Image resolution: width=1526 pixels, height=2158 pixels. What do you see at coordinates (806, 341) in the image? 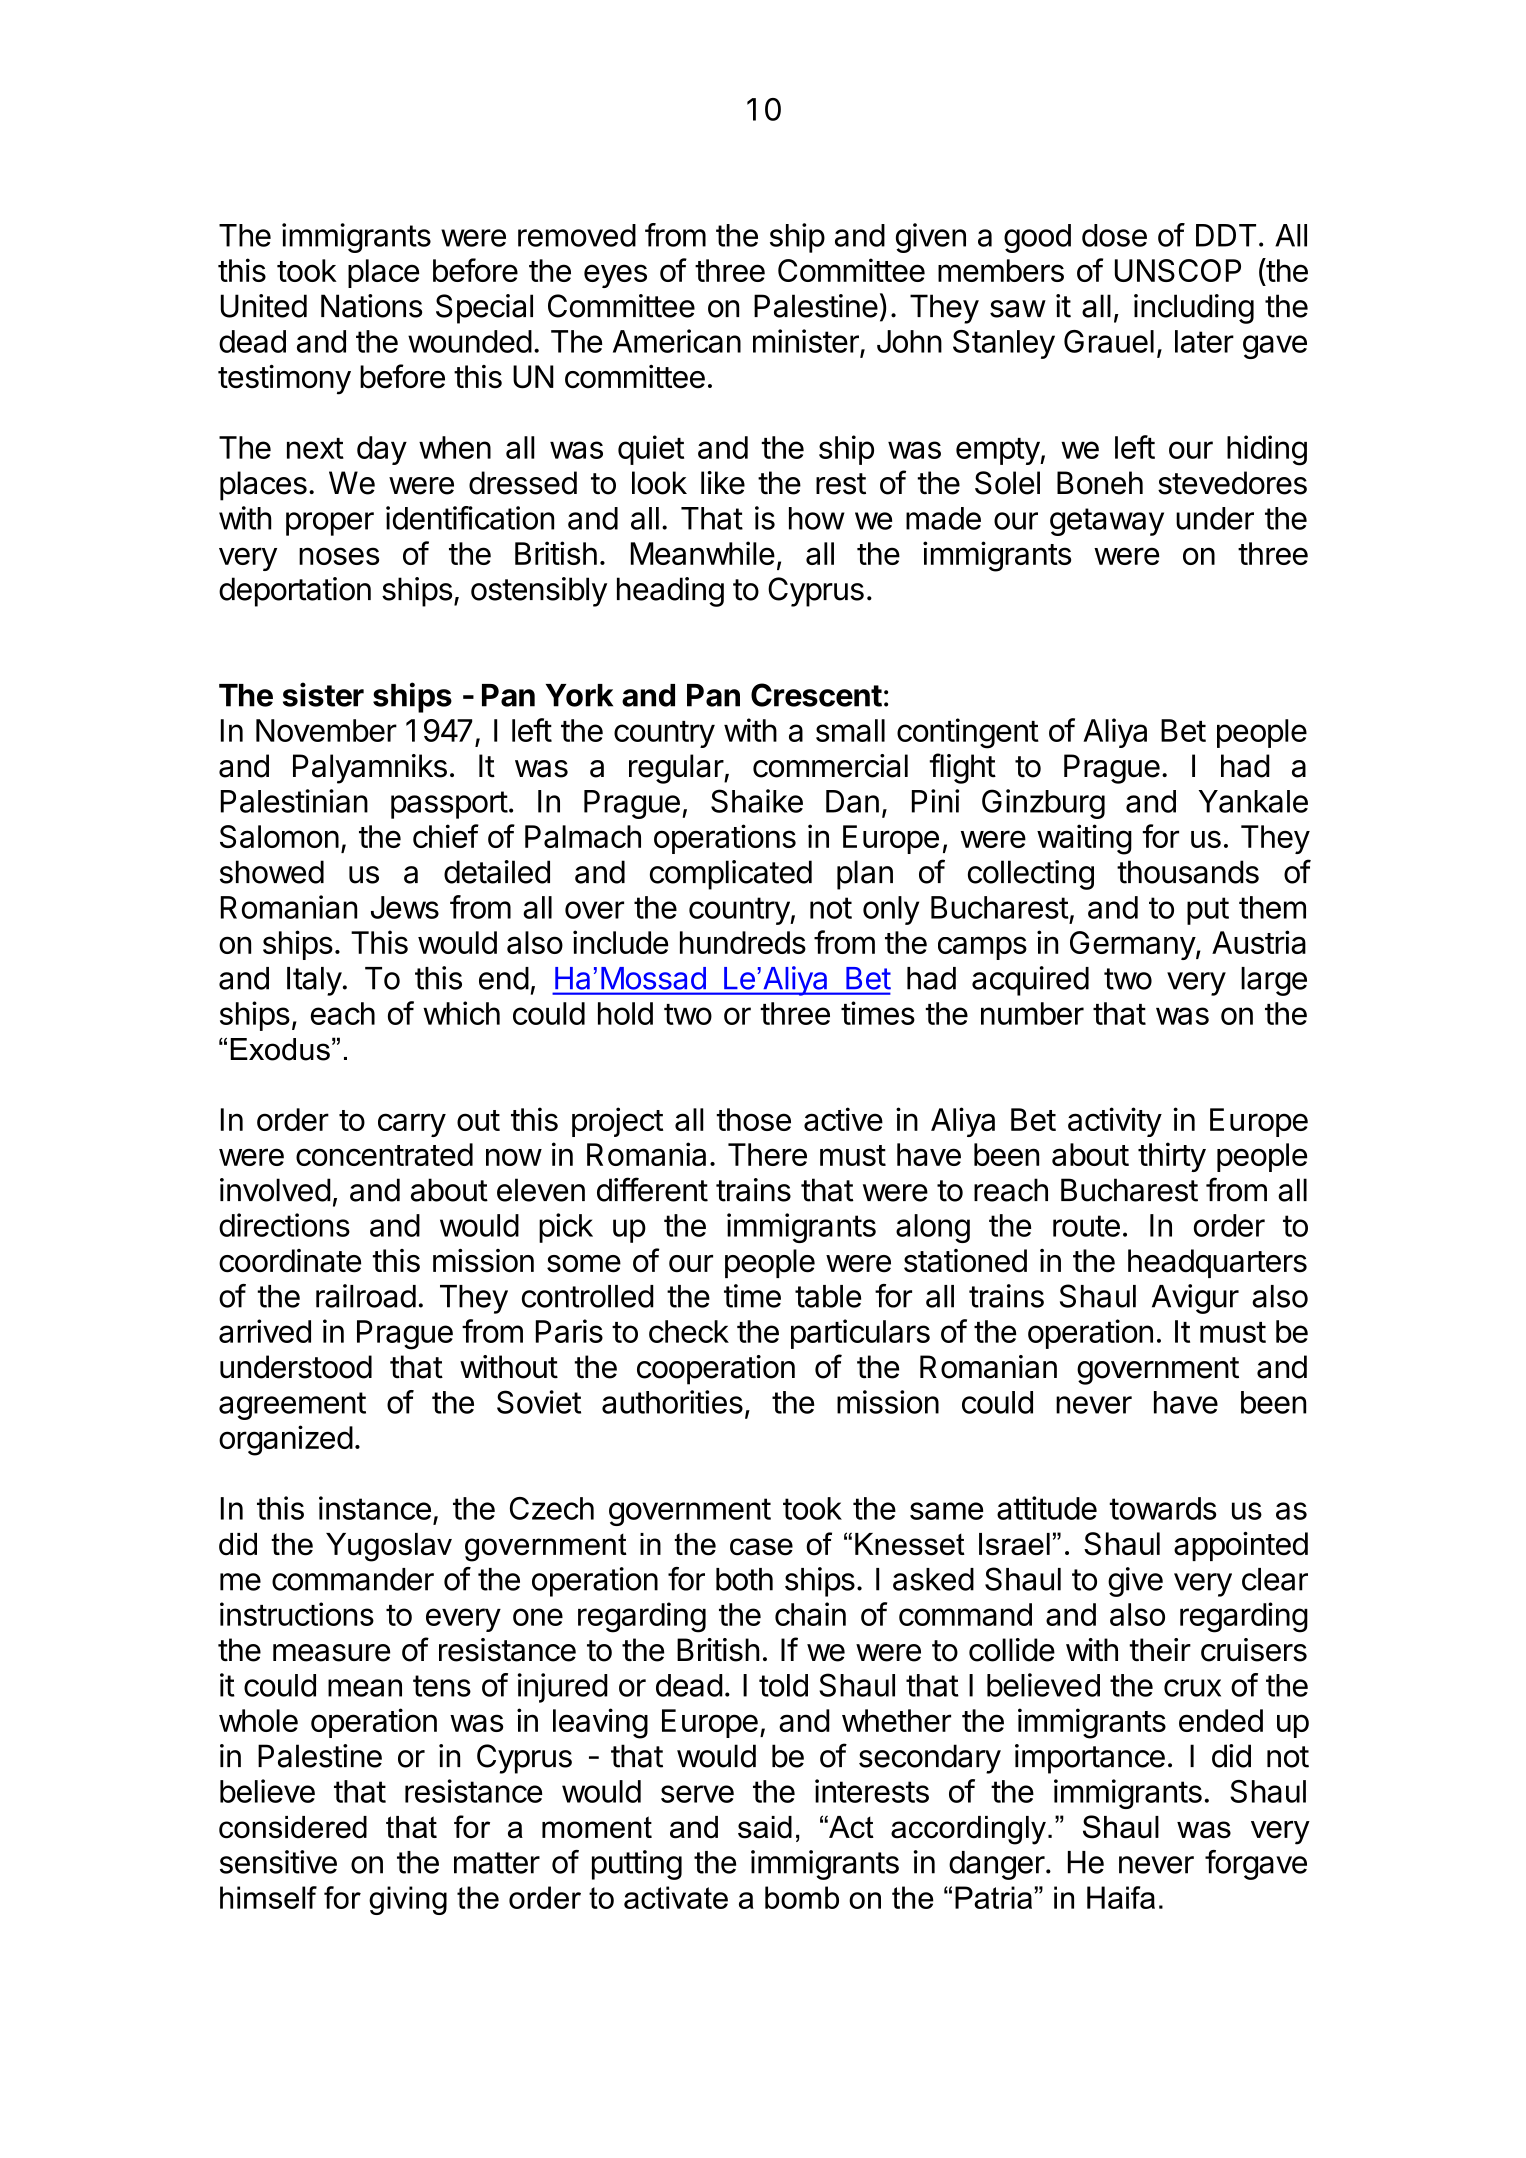
I see `minister` at bounding box center [806, 341].
